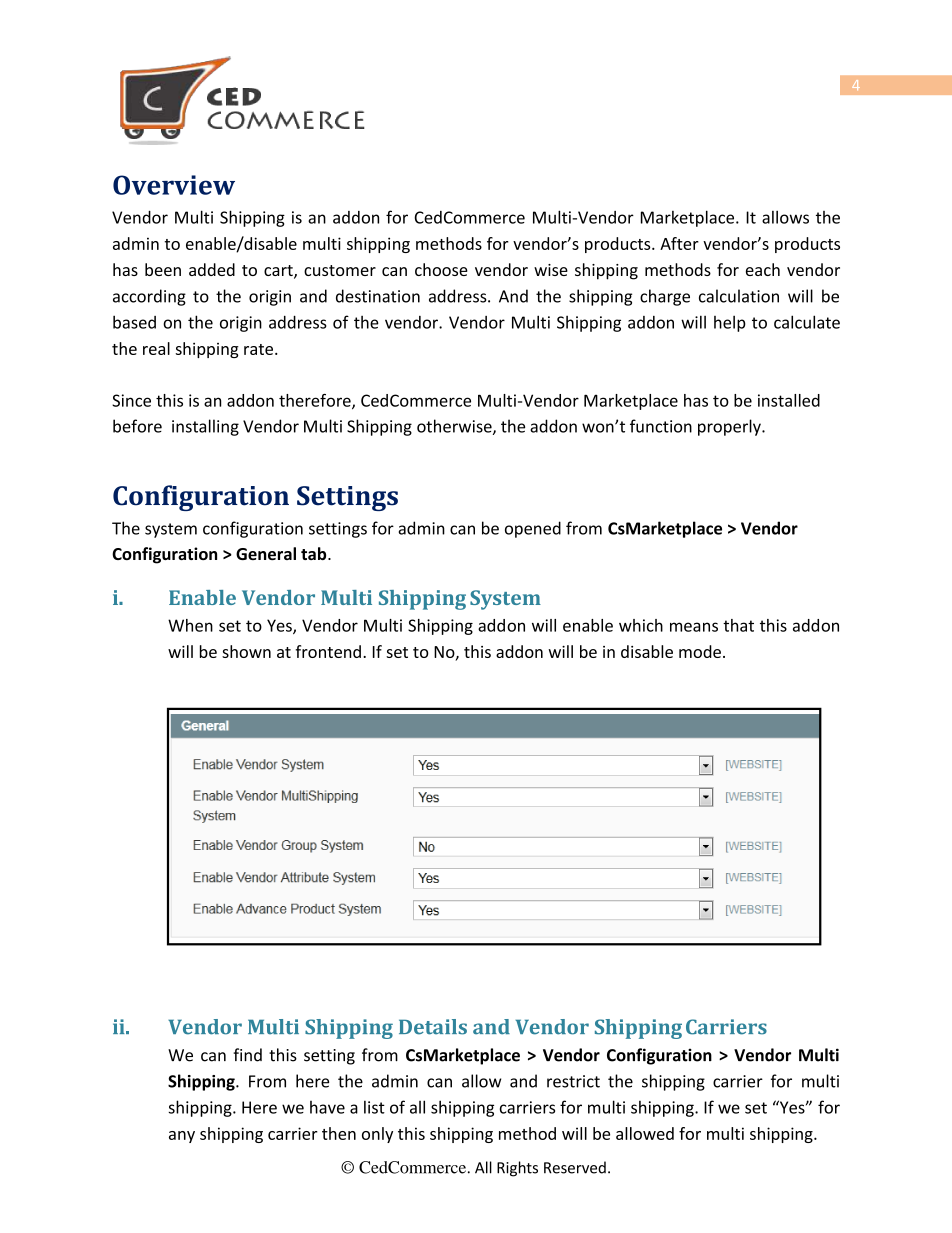 Image resolution: width=952 pixels, height=1233 pixels. Describe the element at coordinates (182, 1137) in the image. I see `any` at that location.
